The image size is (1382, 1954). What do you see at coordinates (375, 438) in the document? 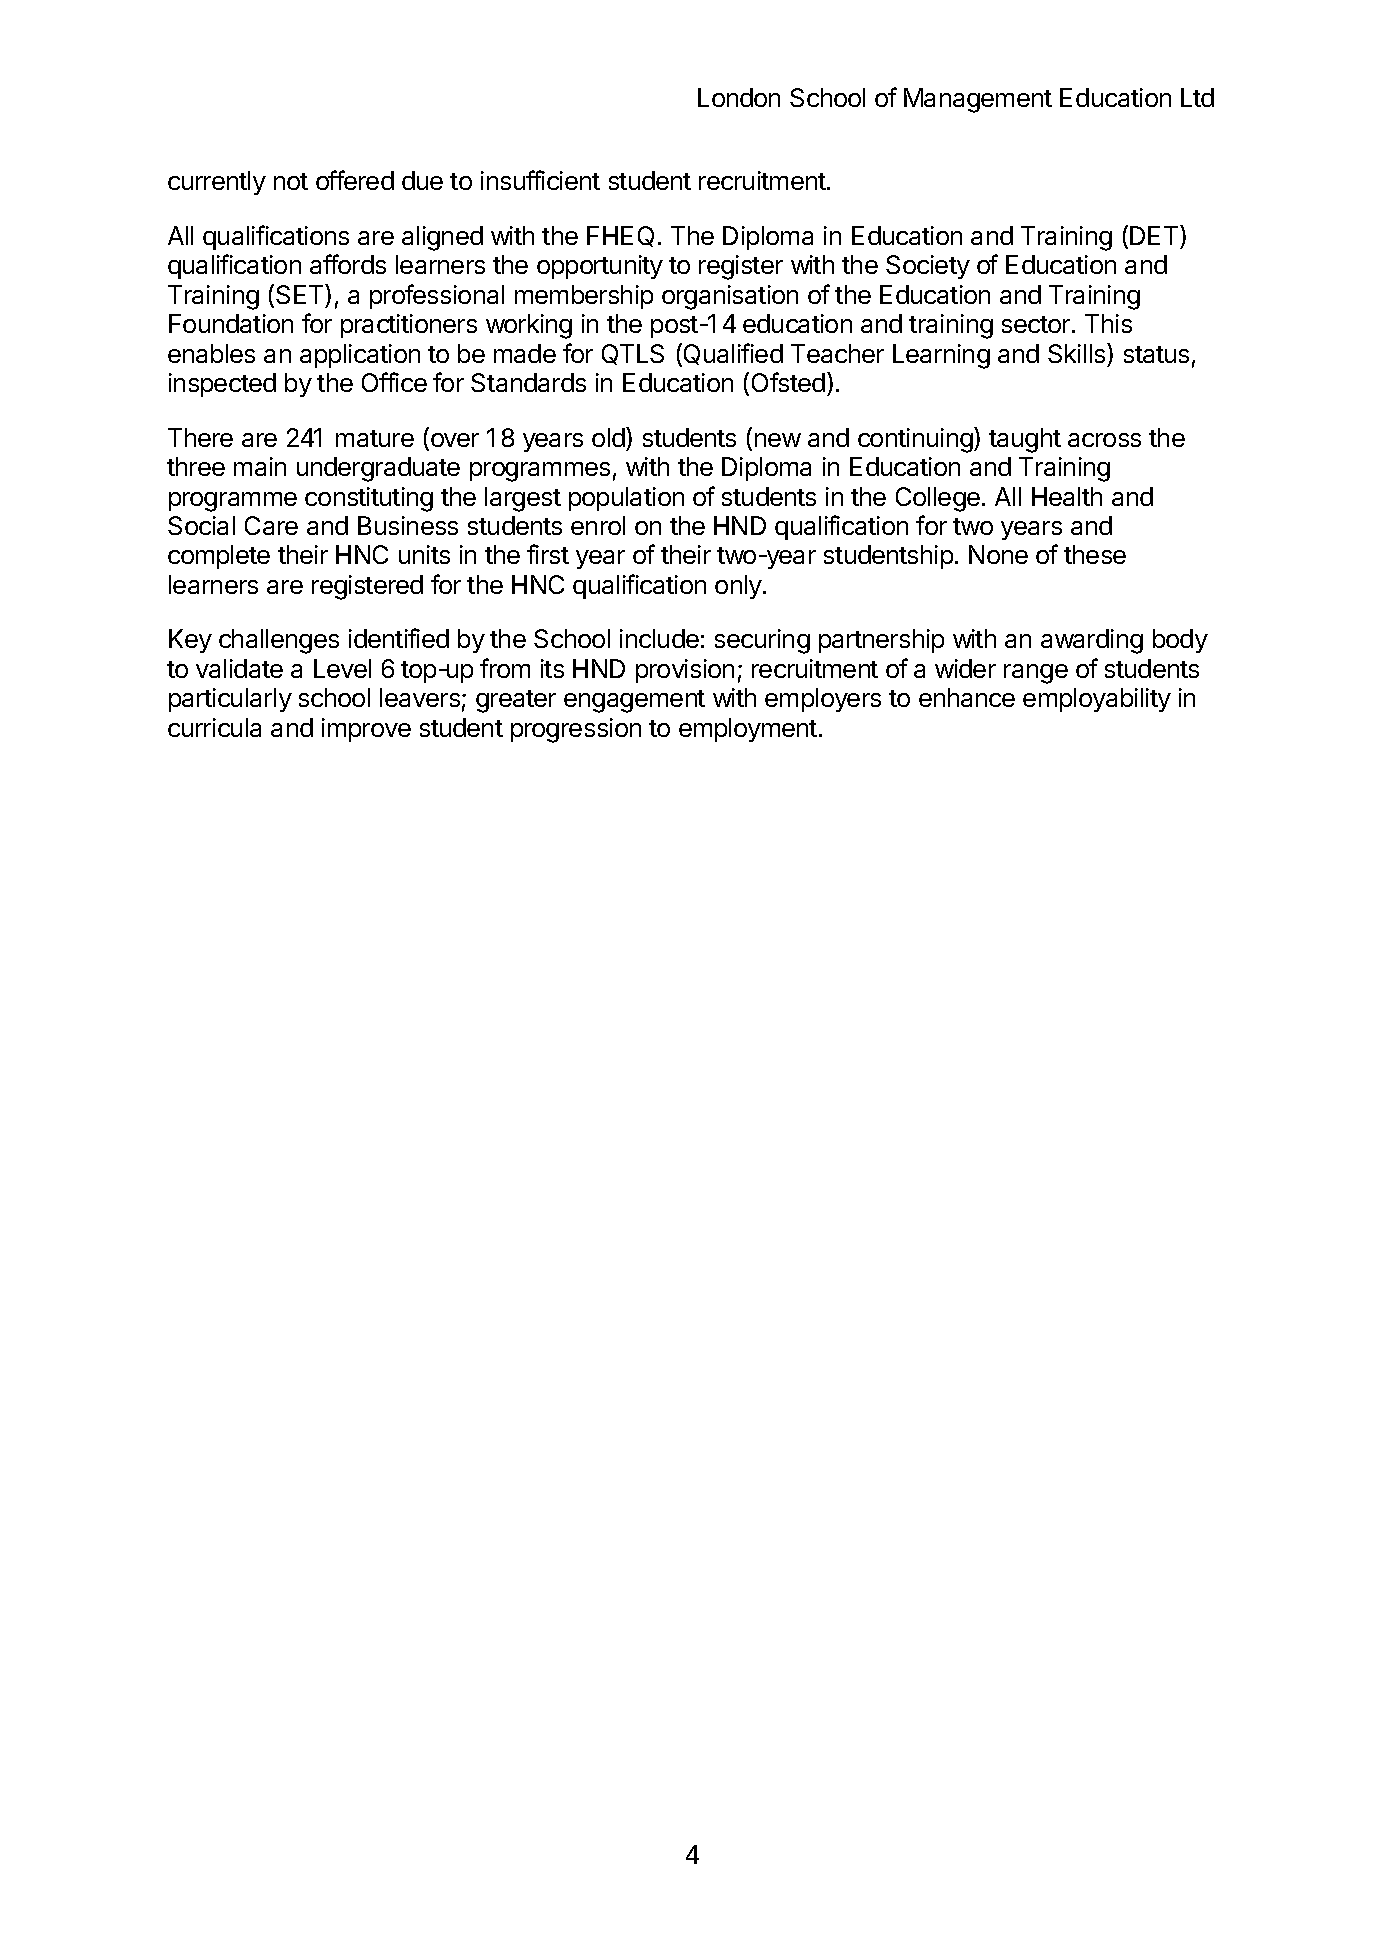
I see `mature` at bounding box center [375, 438].
